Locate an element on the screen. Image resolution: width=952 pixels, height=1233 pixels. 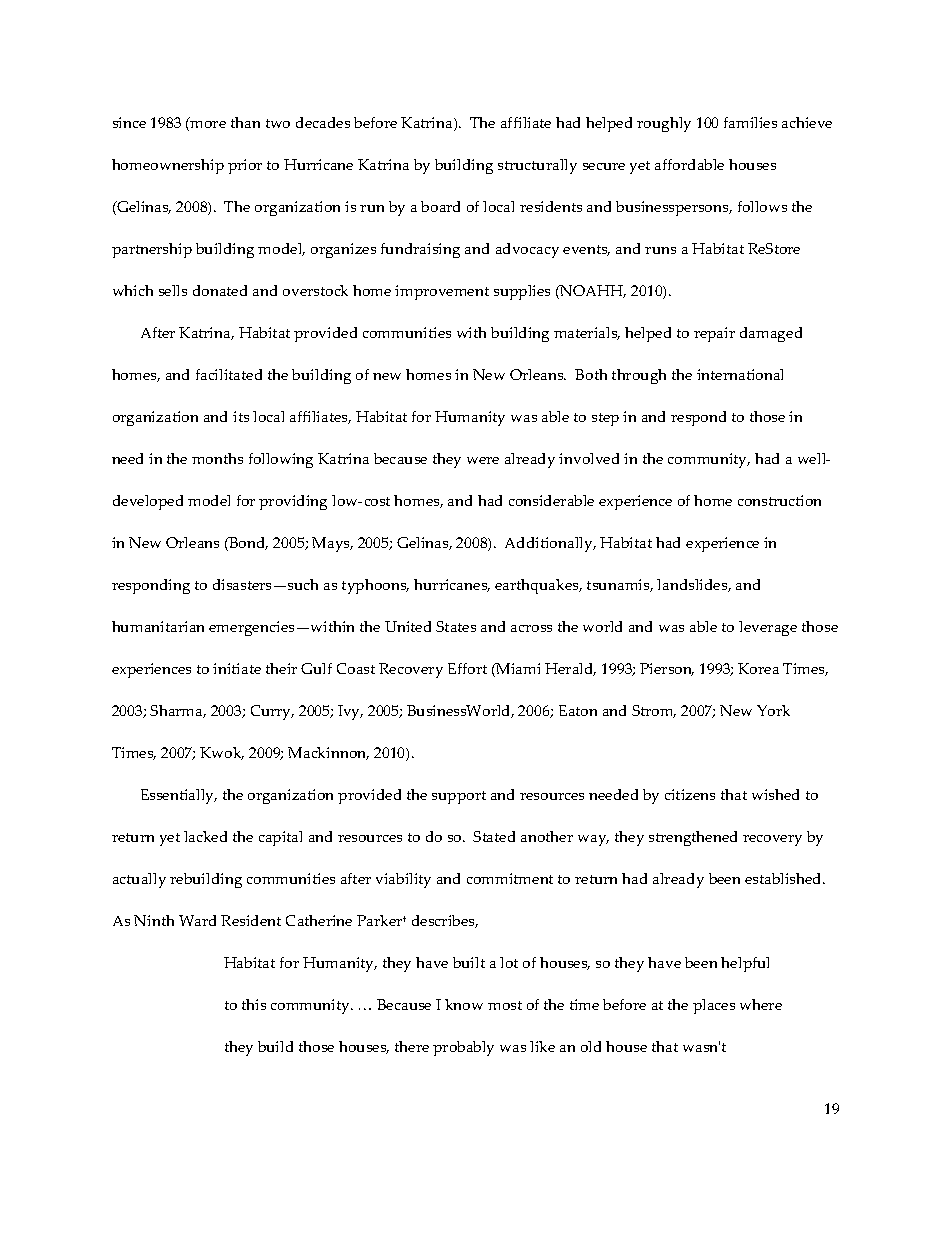
repair is located at coordinates (714, 334).
